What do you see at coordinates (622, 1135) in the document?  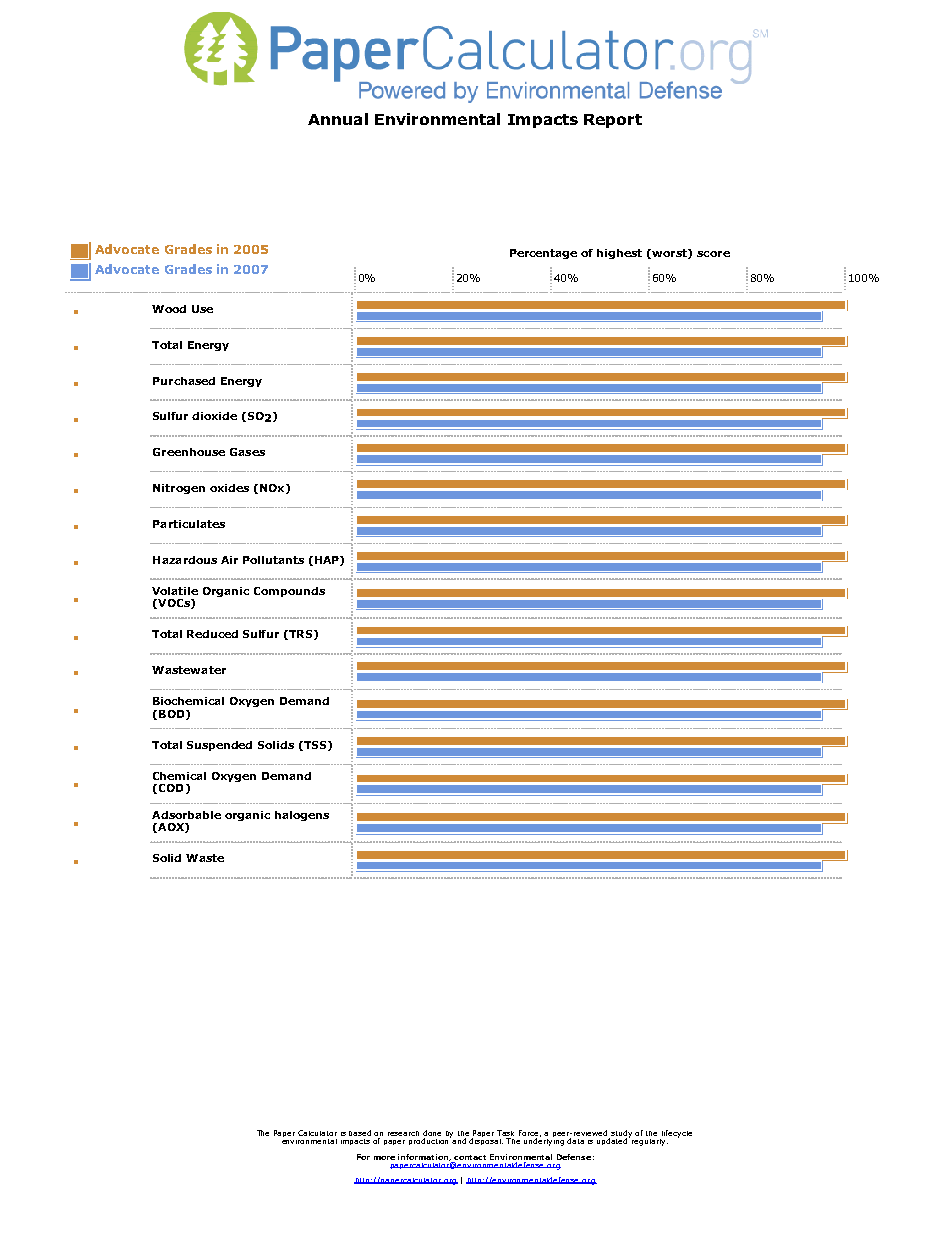 I see `study` at bounding box center [622, 1135].
